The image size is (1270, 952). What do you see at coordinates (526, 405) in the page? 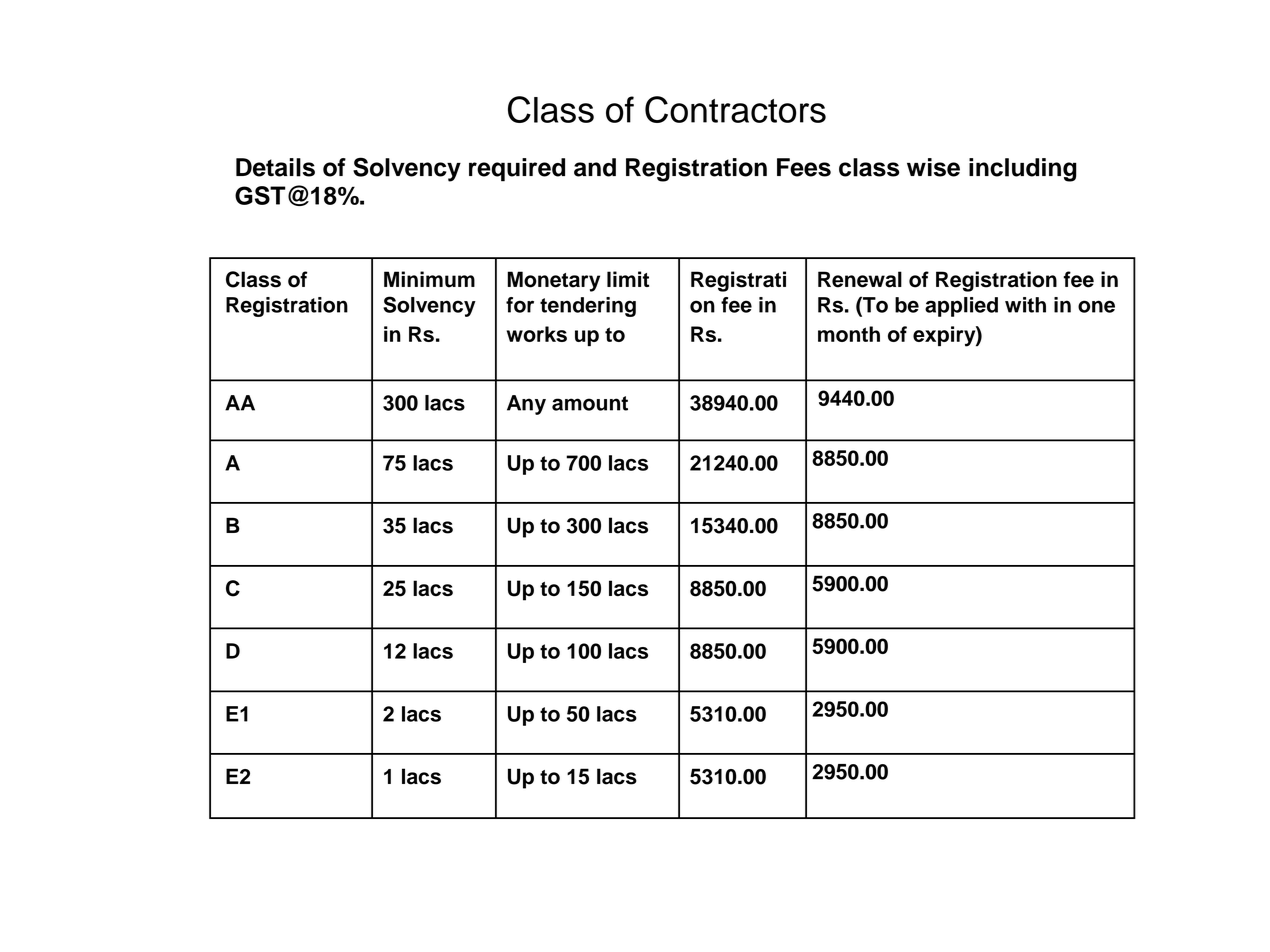
I see `Any` at bounding box center [526, 405].
